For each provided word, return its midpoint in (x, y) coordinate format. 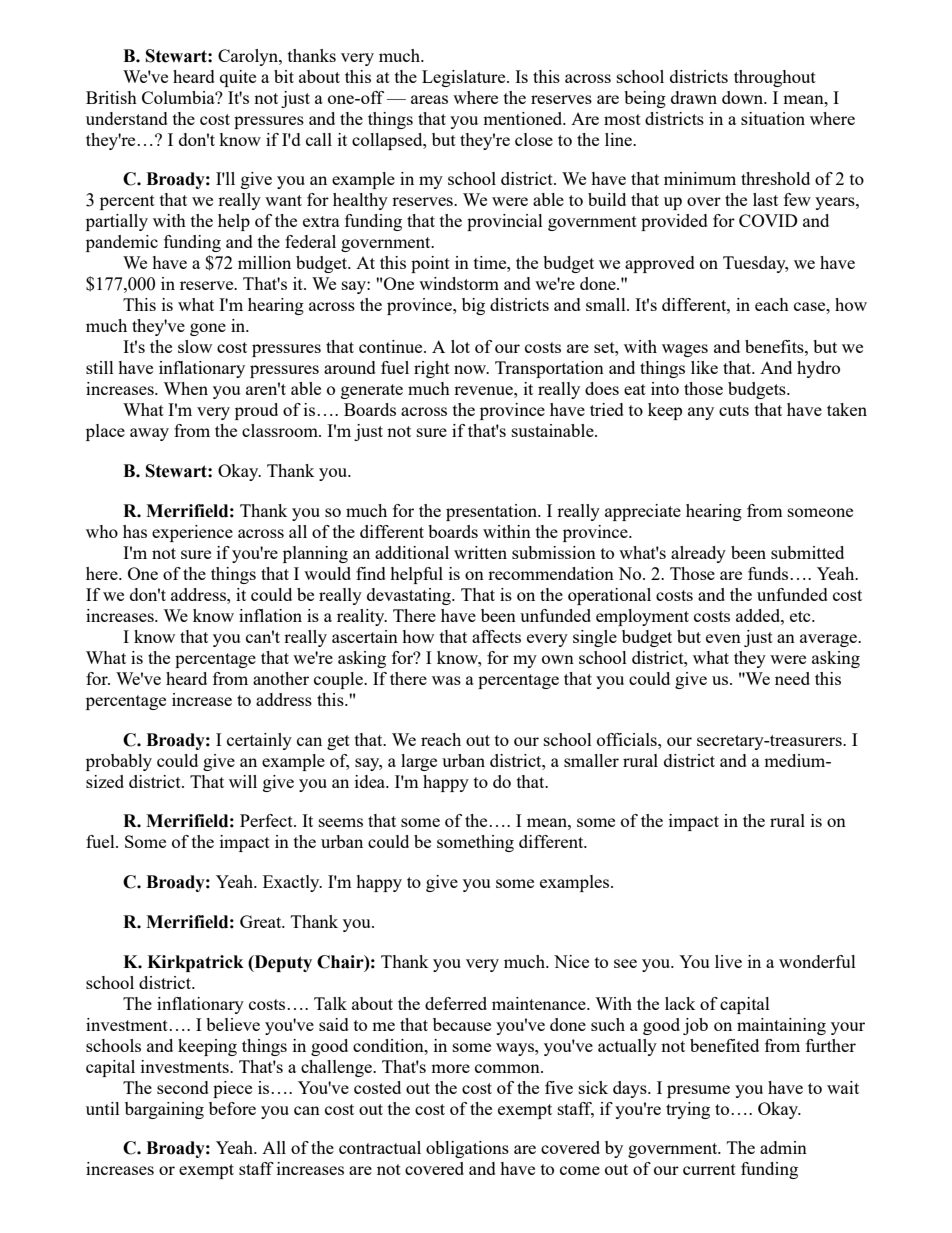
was (446, 680)
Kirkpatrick (195, 963)
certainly (259, 741)
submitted (807, 552)
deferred (456, 1003)
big (473, 306)
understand (127, 118)
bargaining (164, 1110)
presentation (493, 512)
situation (773, 118)
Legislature (465, 78)
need (792, 678)
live (728, 961)
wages (685, 350)
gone (208, 329)
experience (192, 533)
